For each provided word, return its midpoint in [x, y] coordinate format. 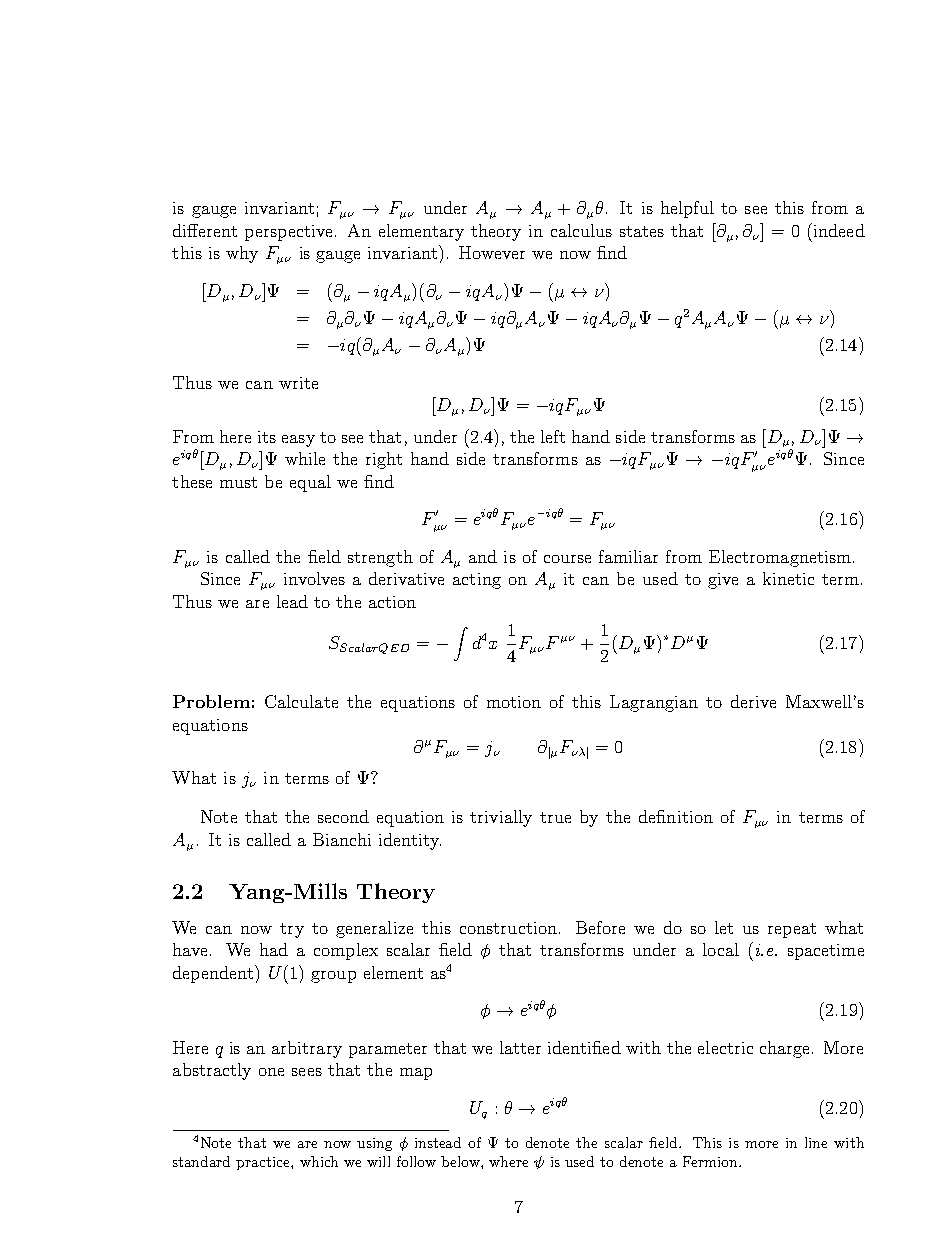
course [567, 559]
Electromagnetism [780, 558]
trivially [501, 818]
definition [676, 816]
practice [264, 1163]
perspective [290, 233]
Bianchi [342, 839]
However [492, 252]
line [816, 1142]
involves [314, 578]
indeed [838, 230]
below [461, 1161]
